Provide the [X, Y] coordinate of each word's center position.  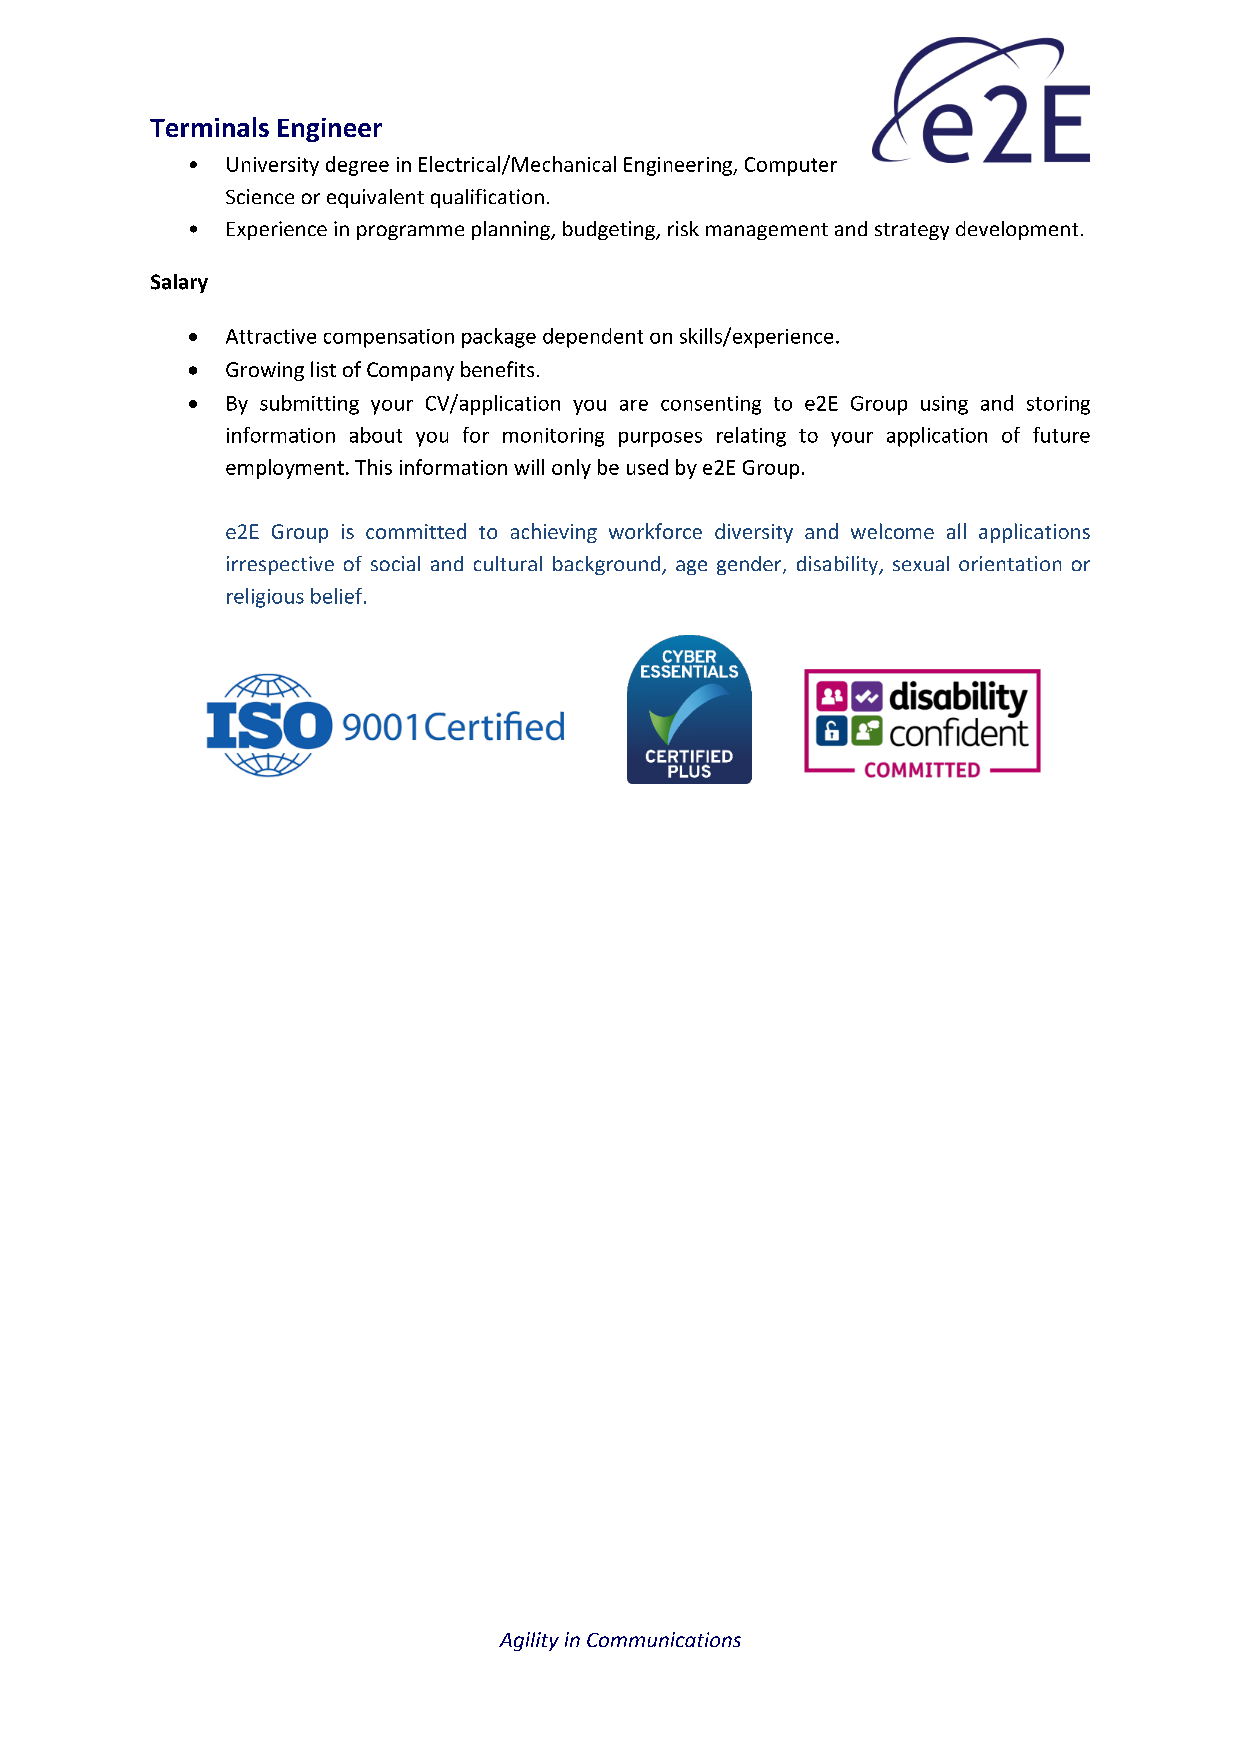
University [273, 166]
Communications [664, 1639]
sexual [921, 563]
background [606, 565]
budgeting [610, 230]
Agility [529, 1641]
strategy [912, 231]
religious [265, 598]
